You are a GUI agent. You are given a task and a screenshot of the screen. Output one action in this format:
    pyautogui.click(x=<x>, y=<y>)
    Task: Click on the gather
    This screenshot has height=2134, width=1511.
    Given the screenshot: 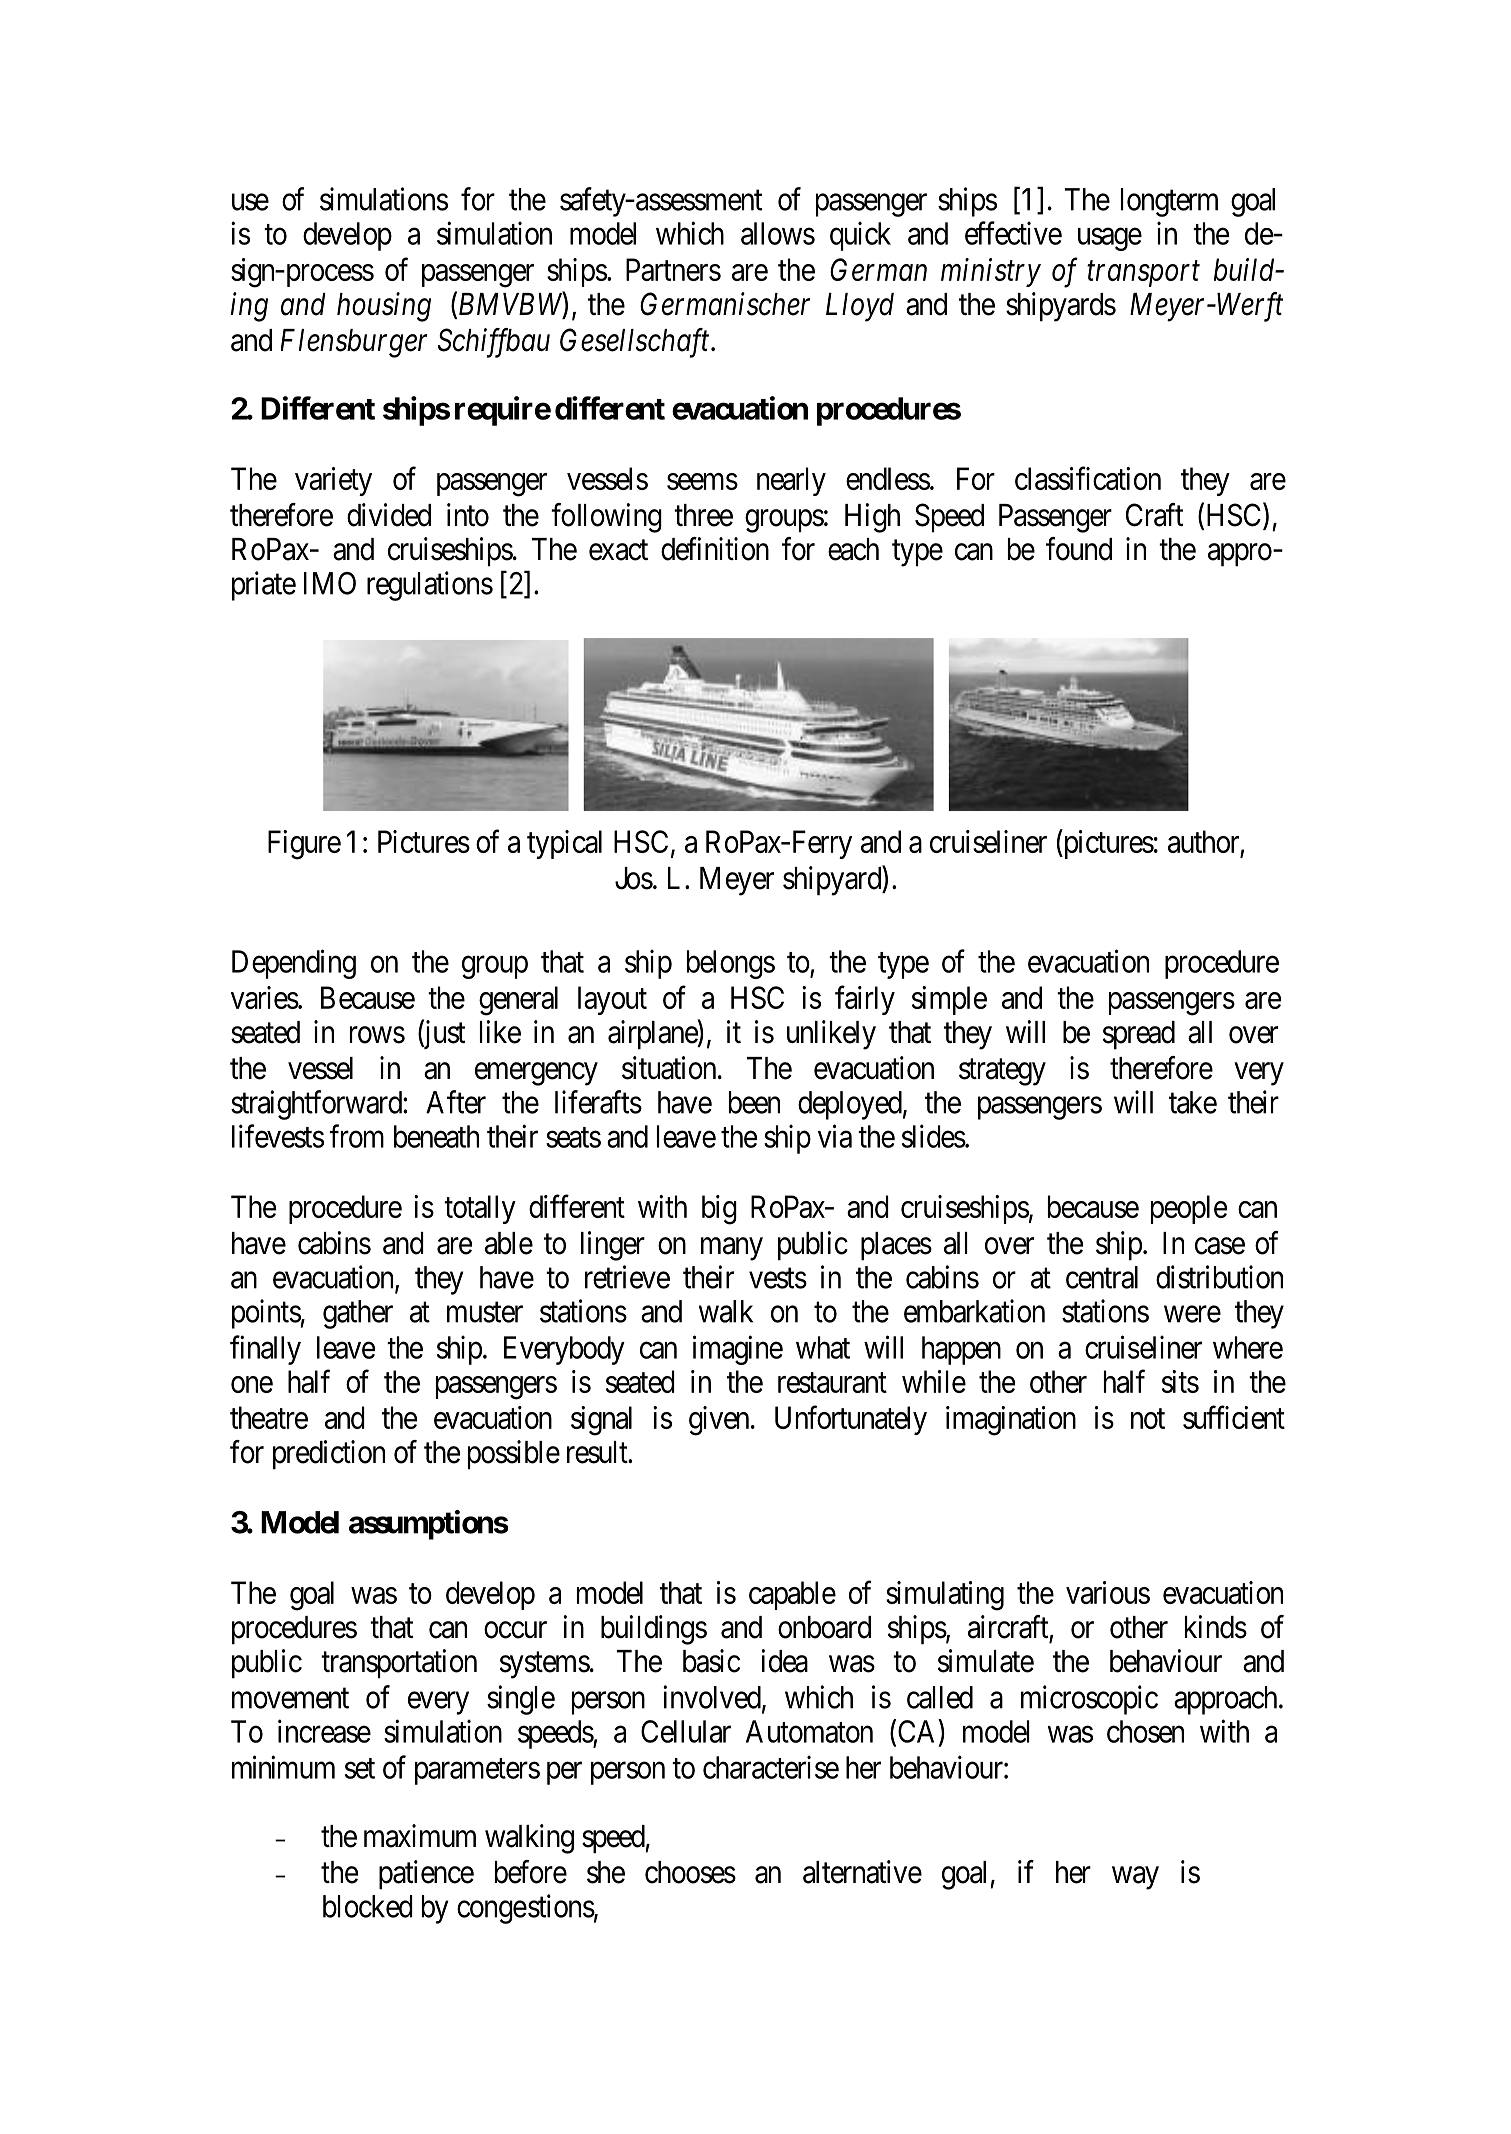 What is the action you would take?
    pyautogui.click(x=358, y=1314)
